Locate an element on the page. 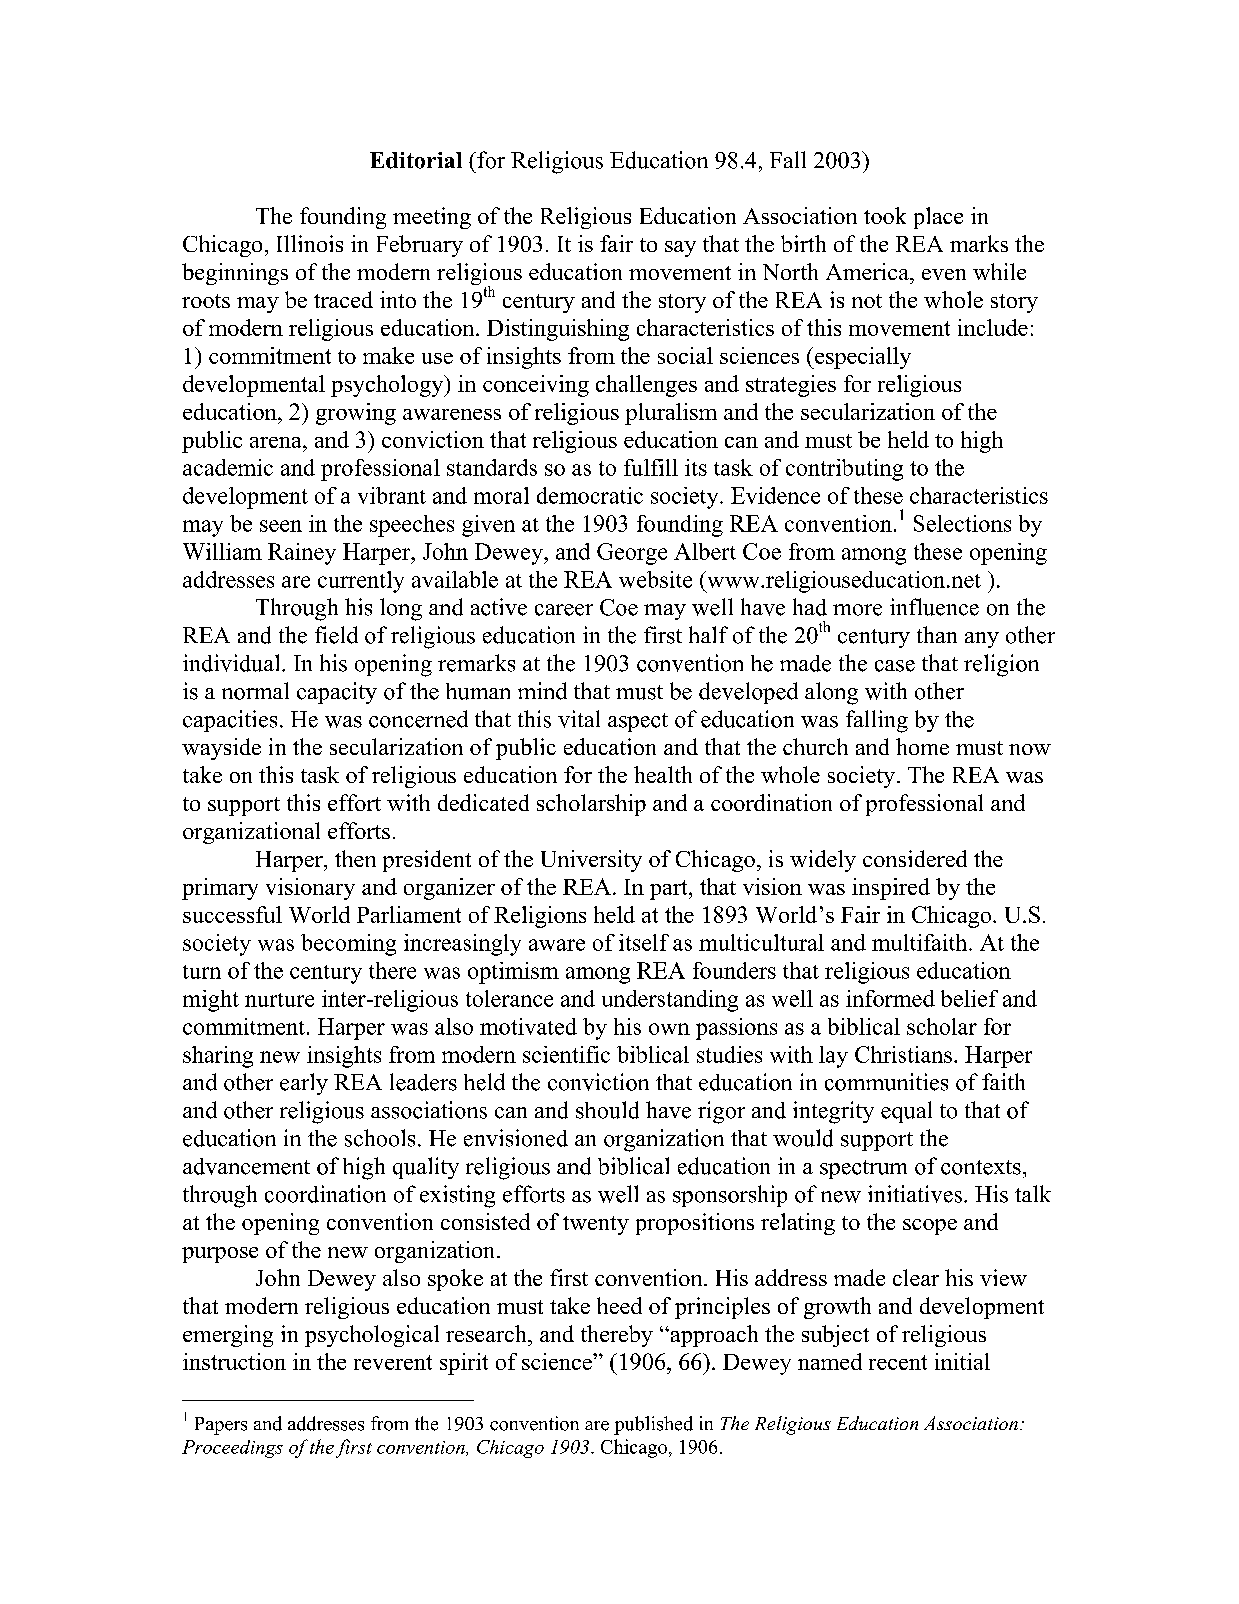 The height and width of the document is (1604, 1239). Papers is located at coordinates (221, 1426).
